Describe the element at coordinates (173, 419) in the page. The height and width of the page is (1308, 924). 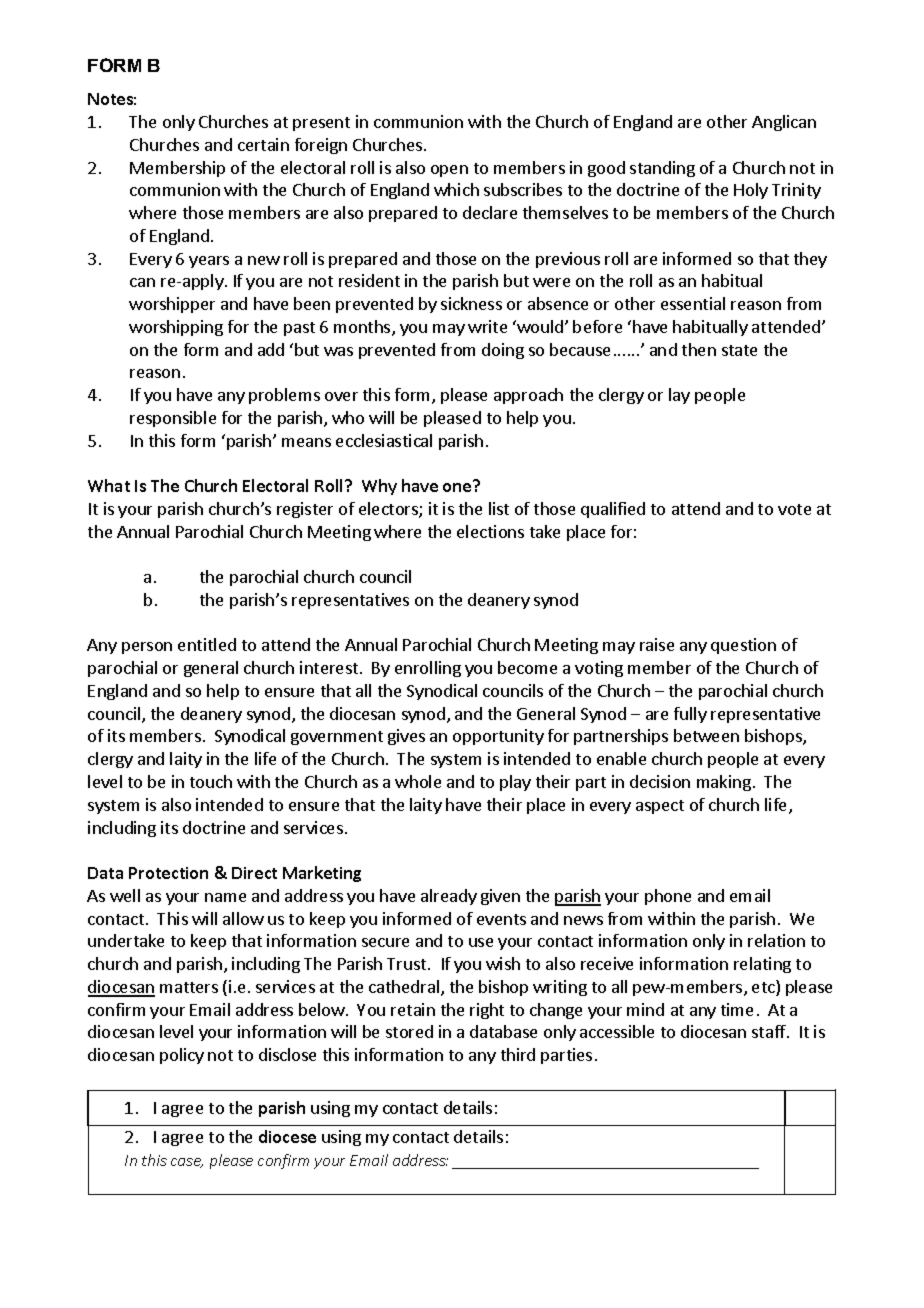
I see `responsible` at that location.
